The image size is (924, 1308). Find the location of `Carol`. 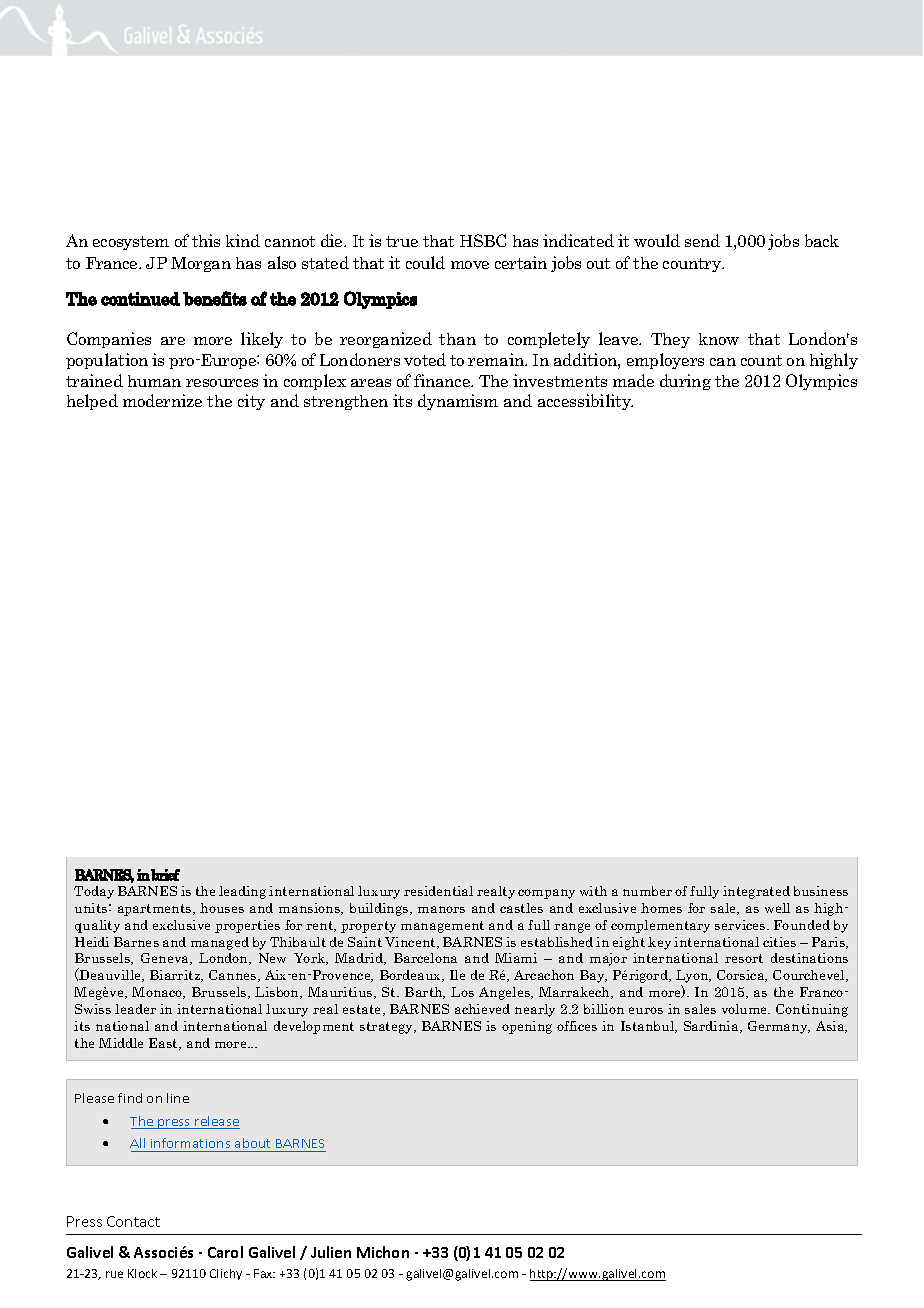

Carol is located at coordinates (225, 1252).
